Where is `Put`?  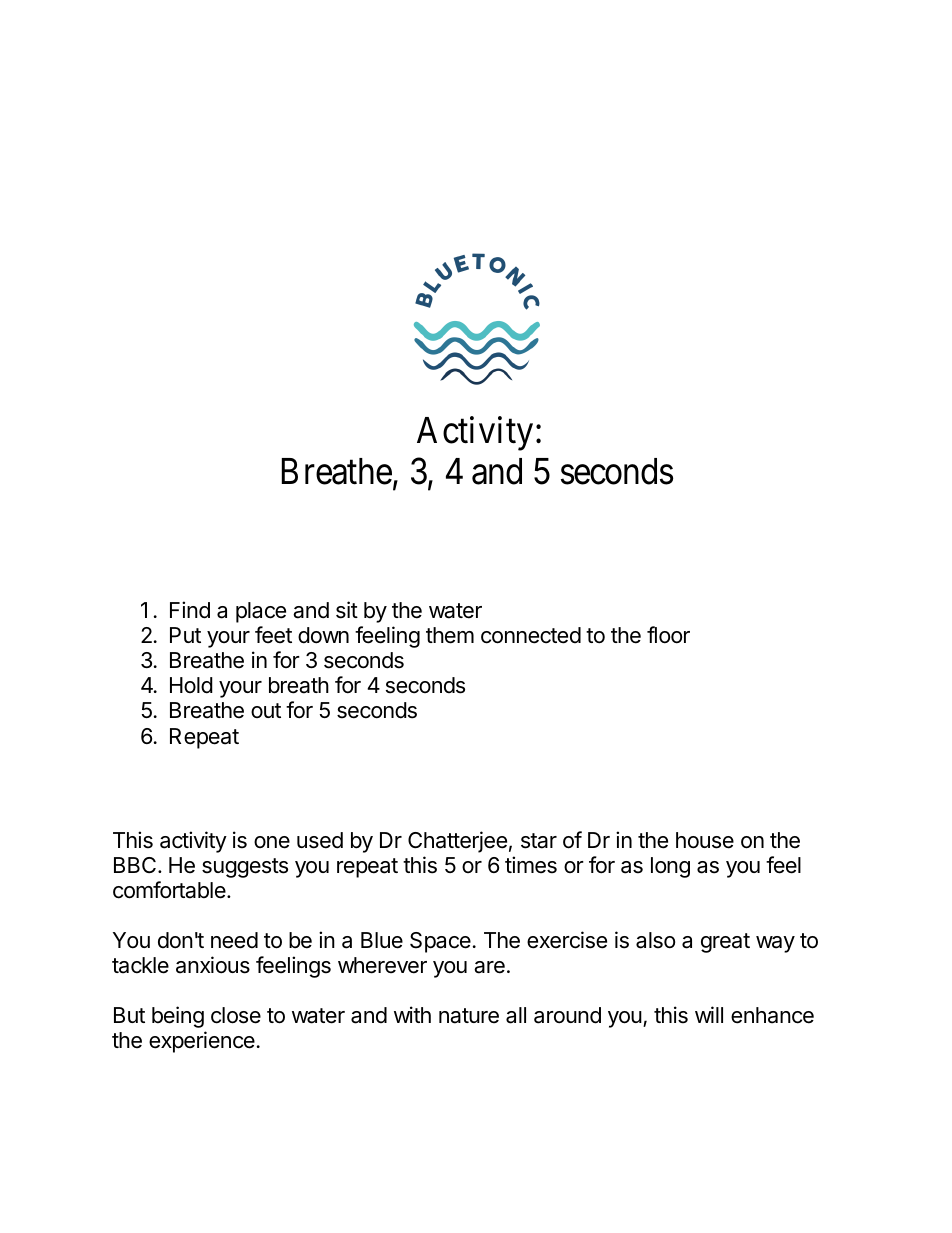 Put is located at coordinates (185, 635).
